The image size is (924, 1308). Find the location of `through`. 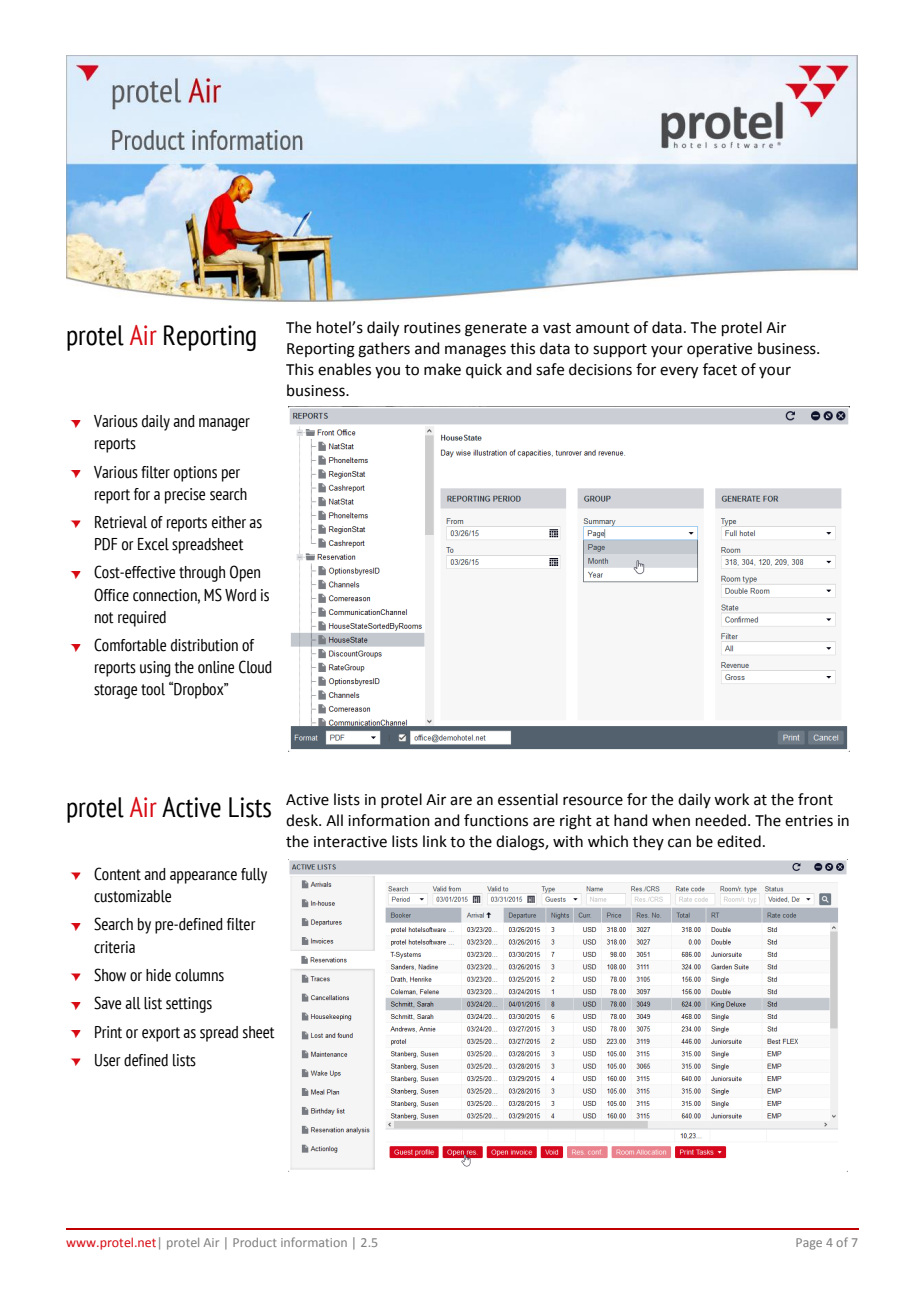

through is located at coordinates (202, 574).
